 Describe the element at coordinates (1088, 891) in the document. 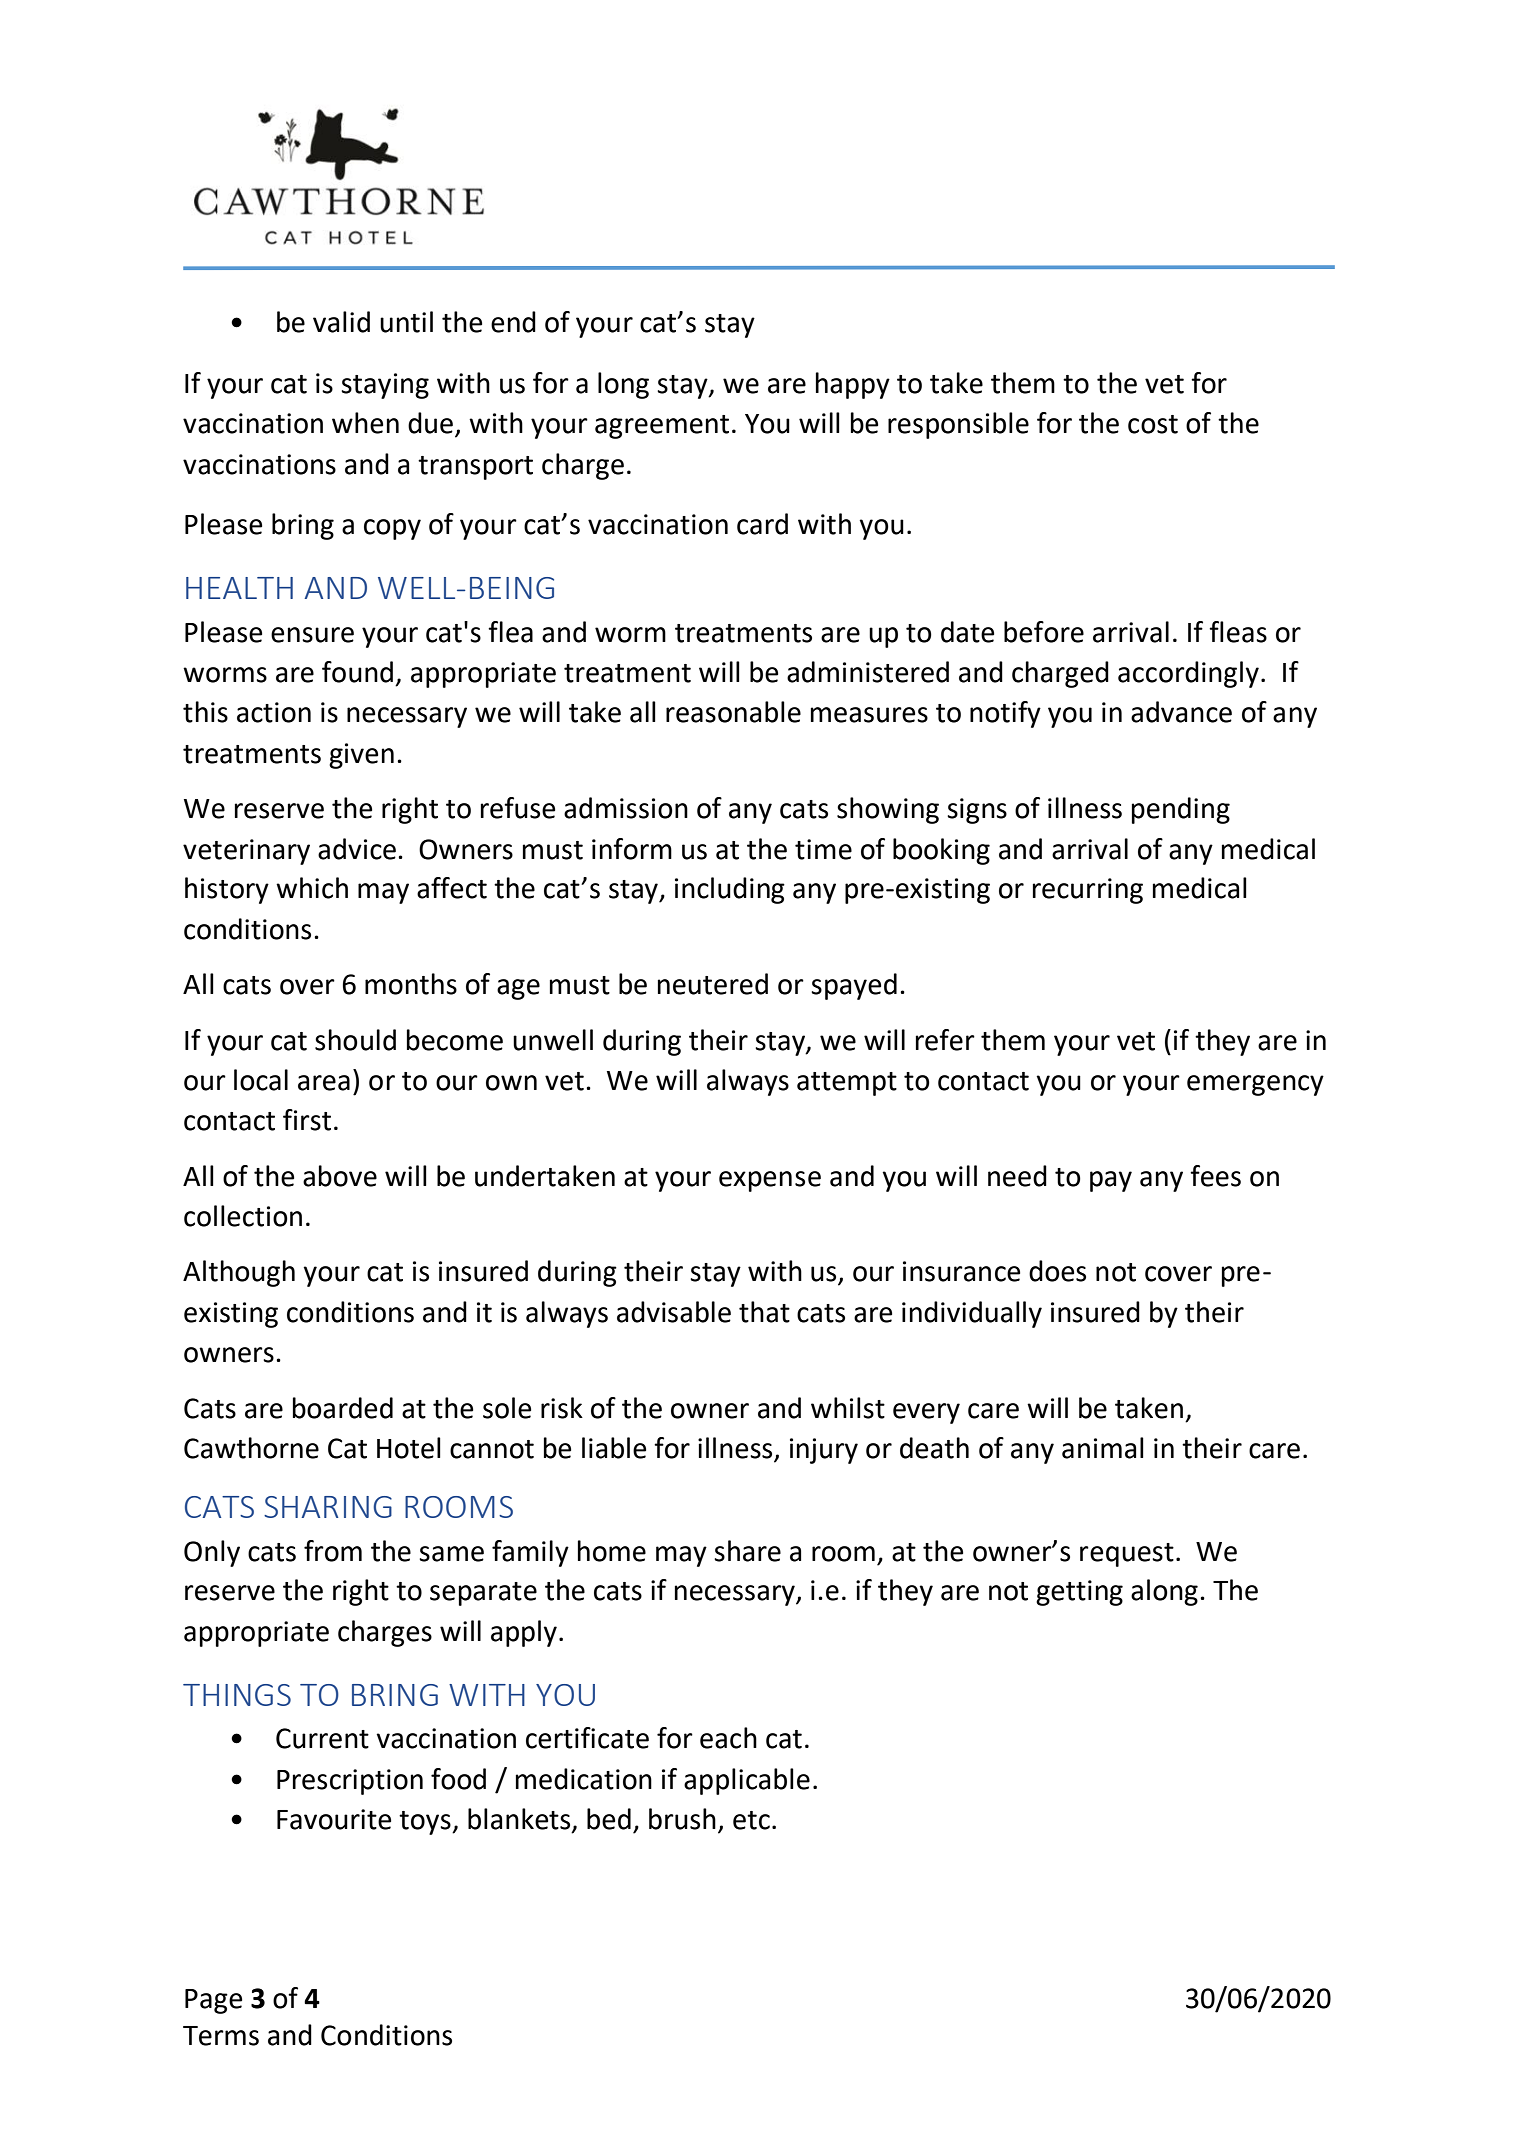

I see `recurring` at that location.
